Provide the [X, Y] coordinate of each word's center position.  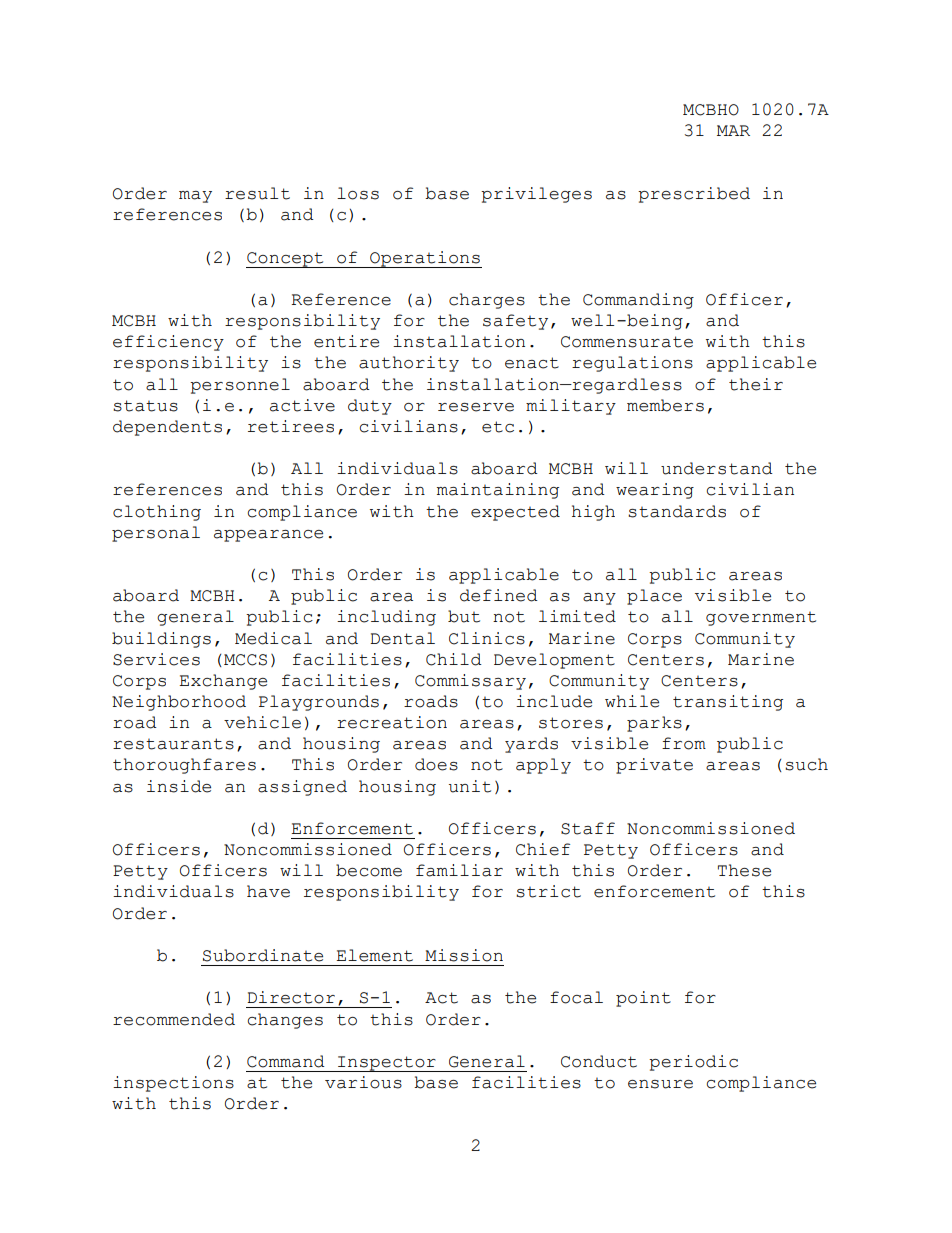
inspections [173, 1084]
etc [498, 427]
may [195, 197]
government [761, 619]
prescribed [694, 195]
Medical [273, 638]
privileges [536, 195]
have [268, 891]
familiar [459, 870]
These [744, 870]
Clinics [487, 638]
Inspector [387, 1064]
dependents [167, 428]
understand [717, 468]
